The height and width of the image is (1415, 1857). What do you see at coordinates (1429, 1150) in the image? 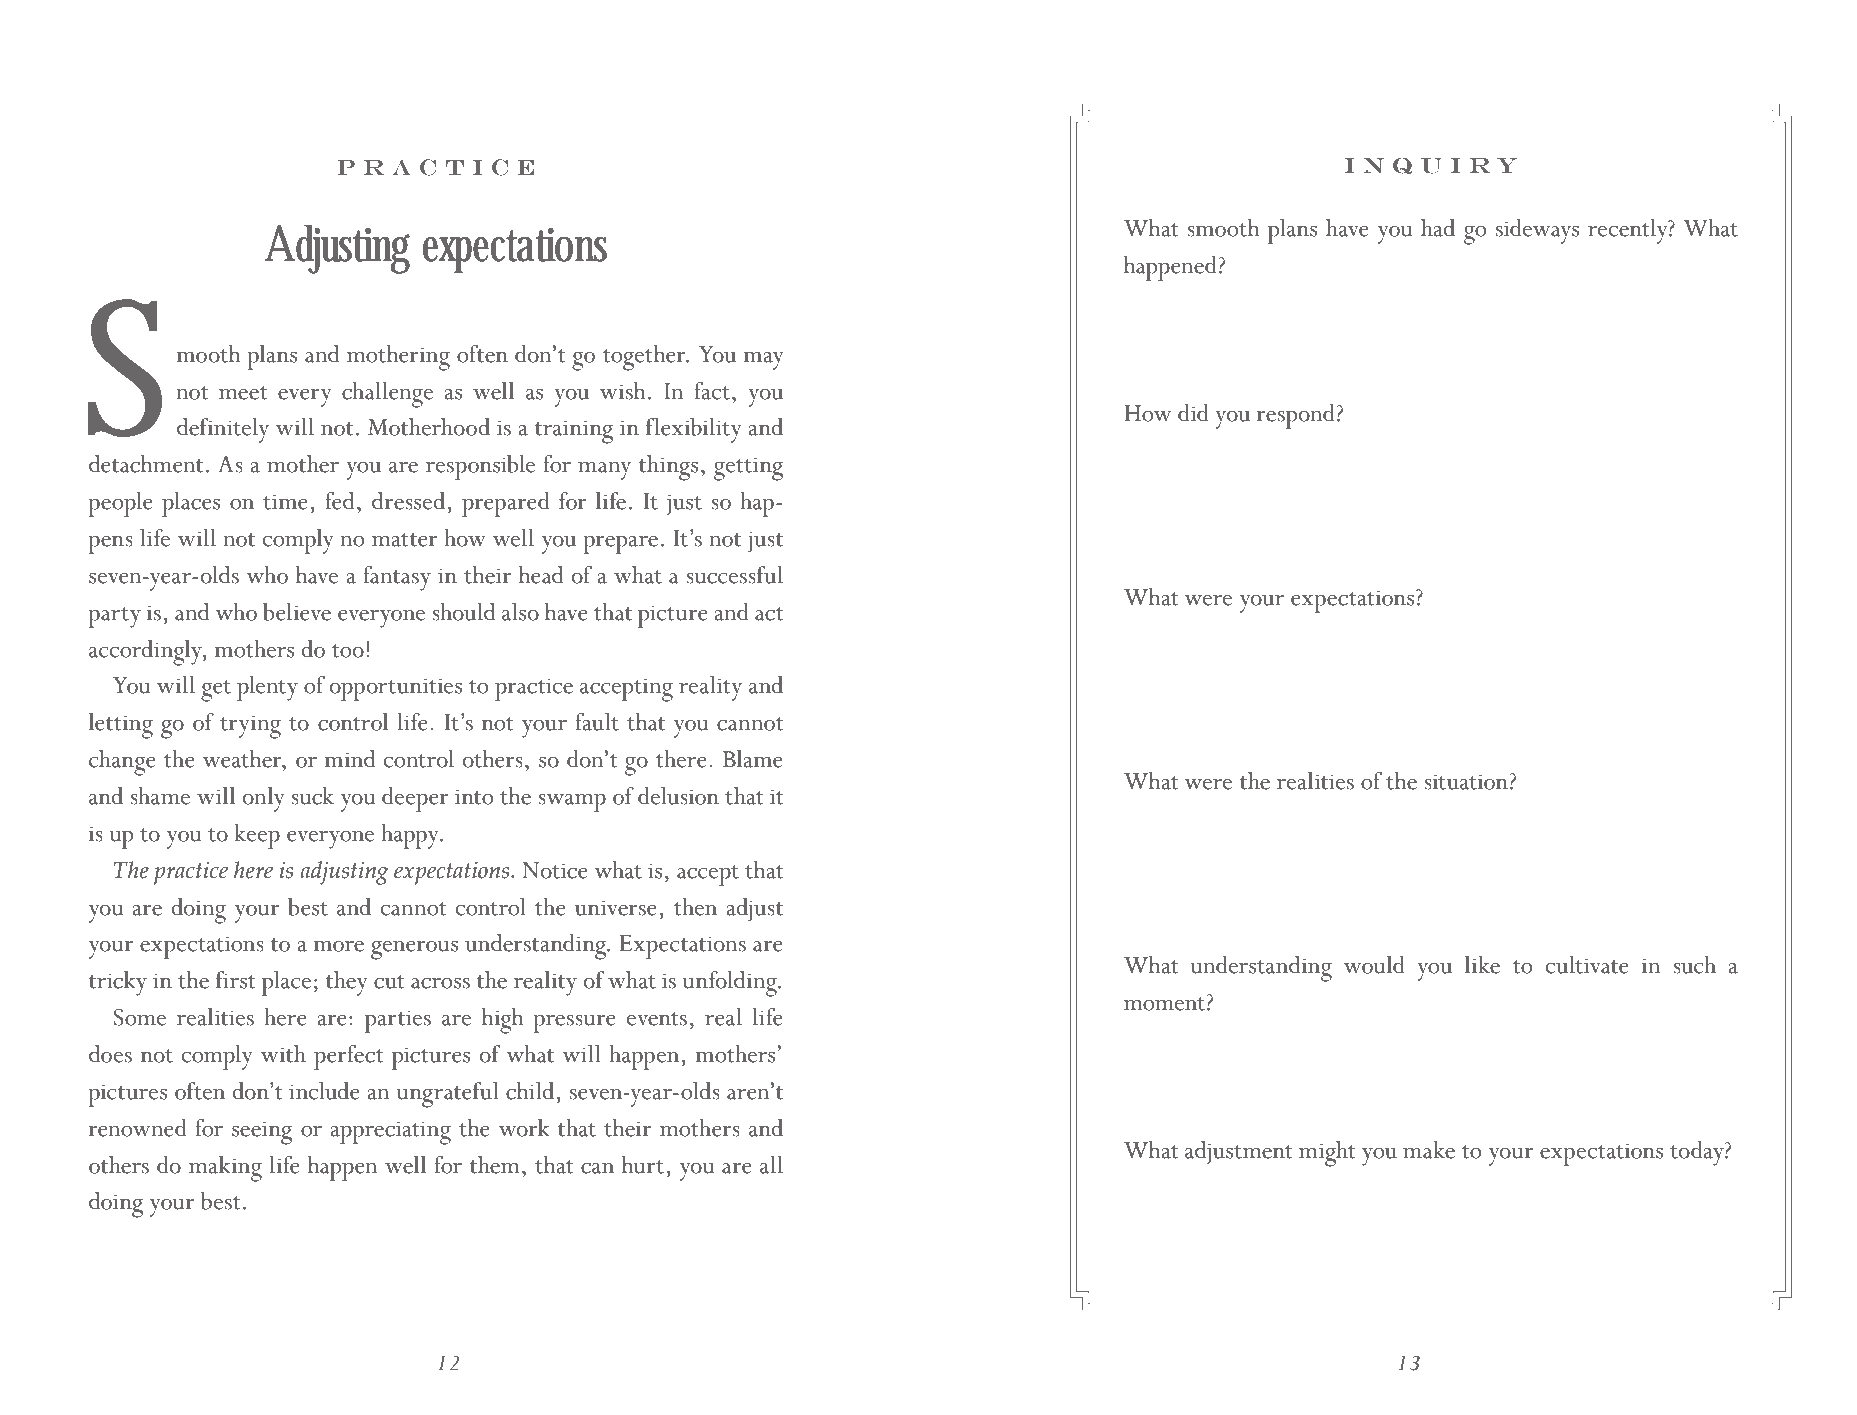
I see `make` at bounding box center [1429, 1150].
